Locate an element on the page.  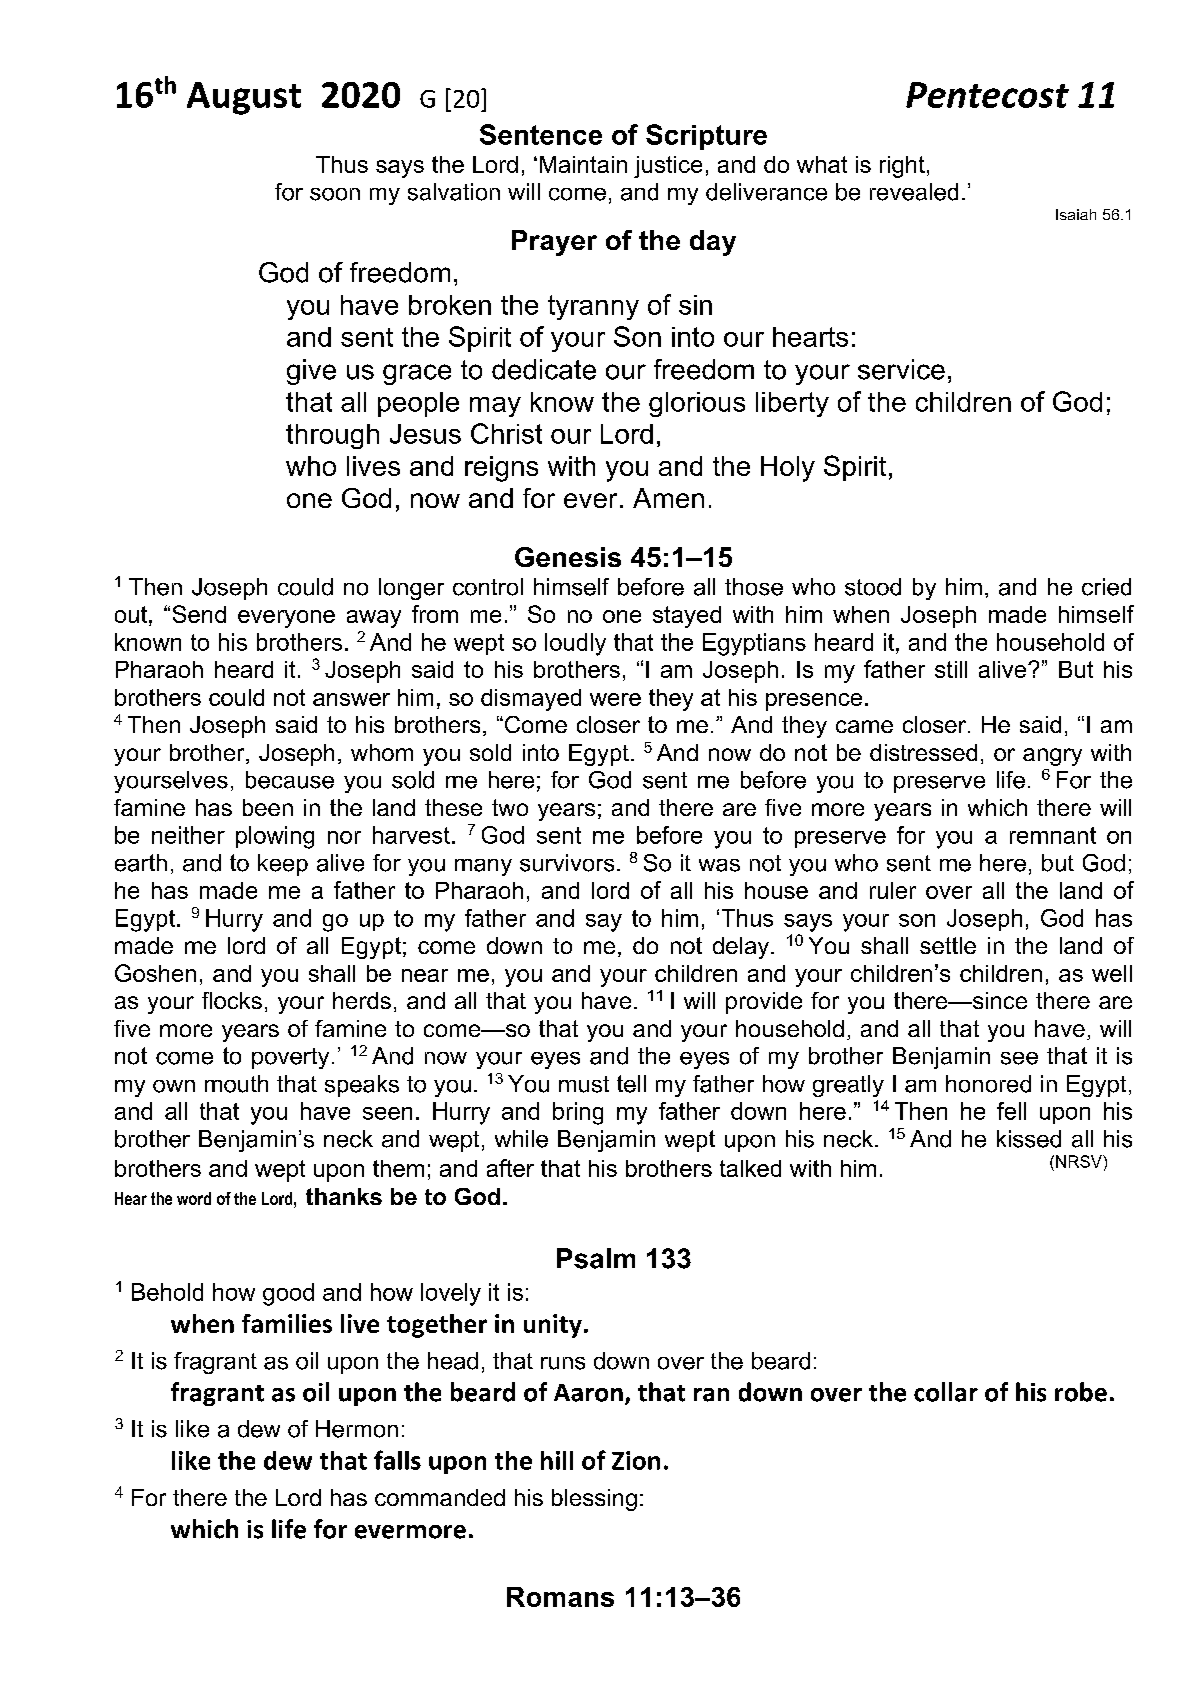
remnant is located at coordinates (1053, 835).
